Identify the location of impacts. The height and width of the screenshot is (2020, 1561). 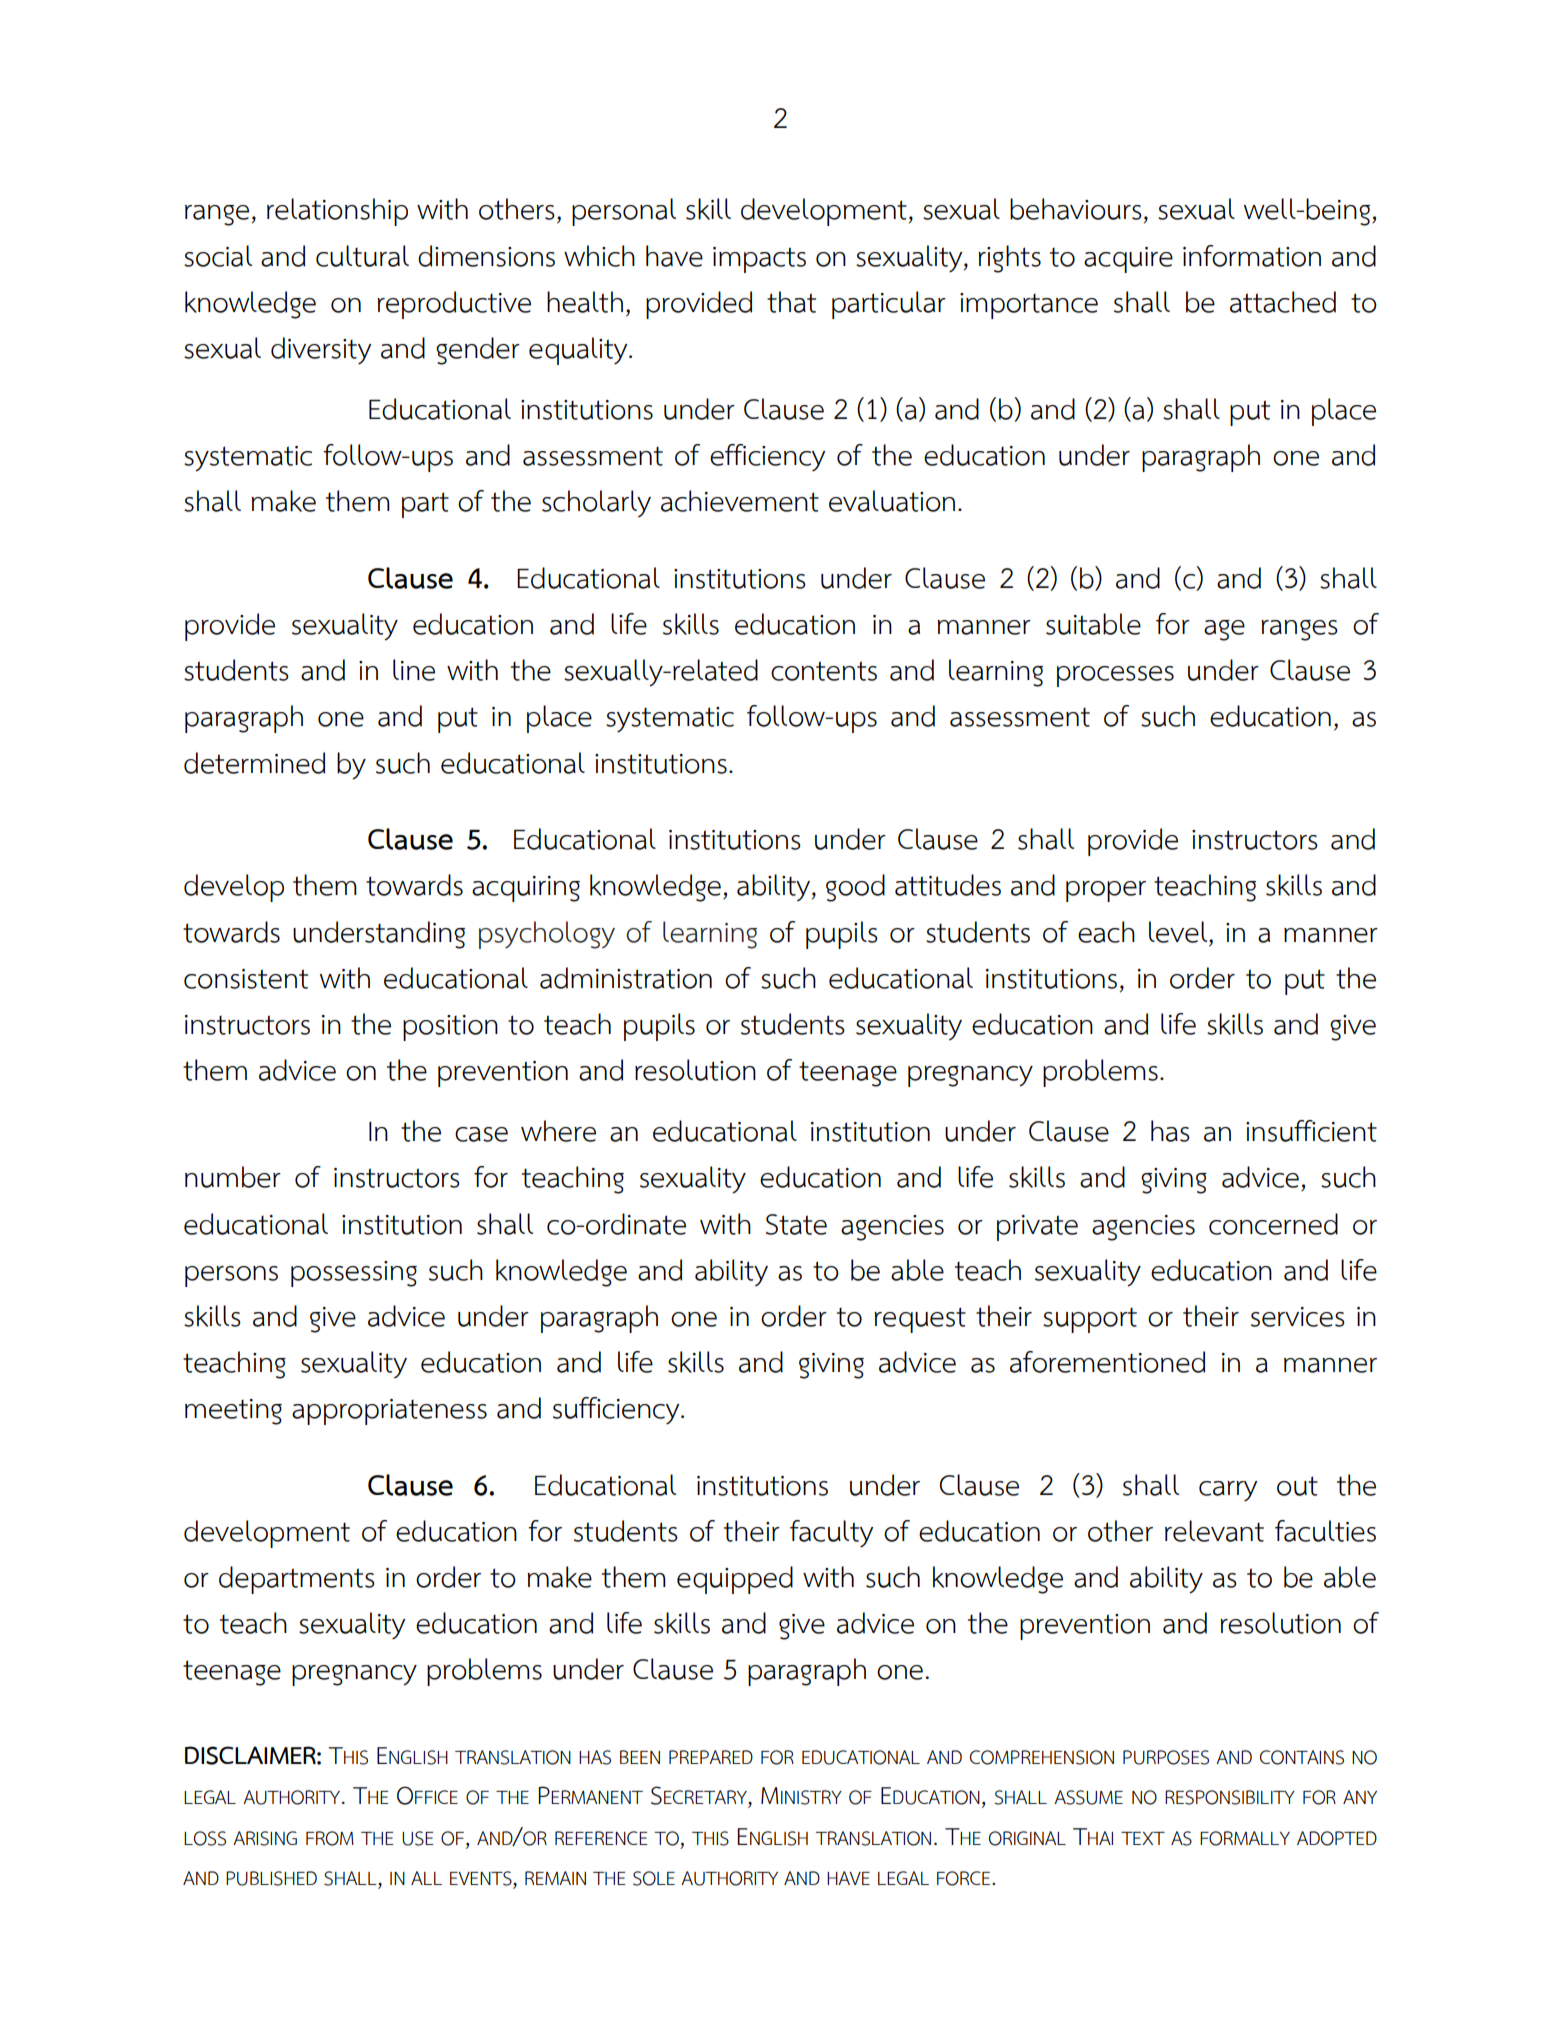
(759, 260).
